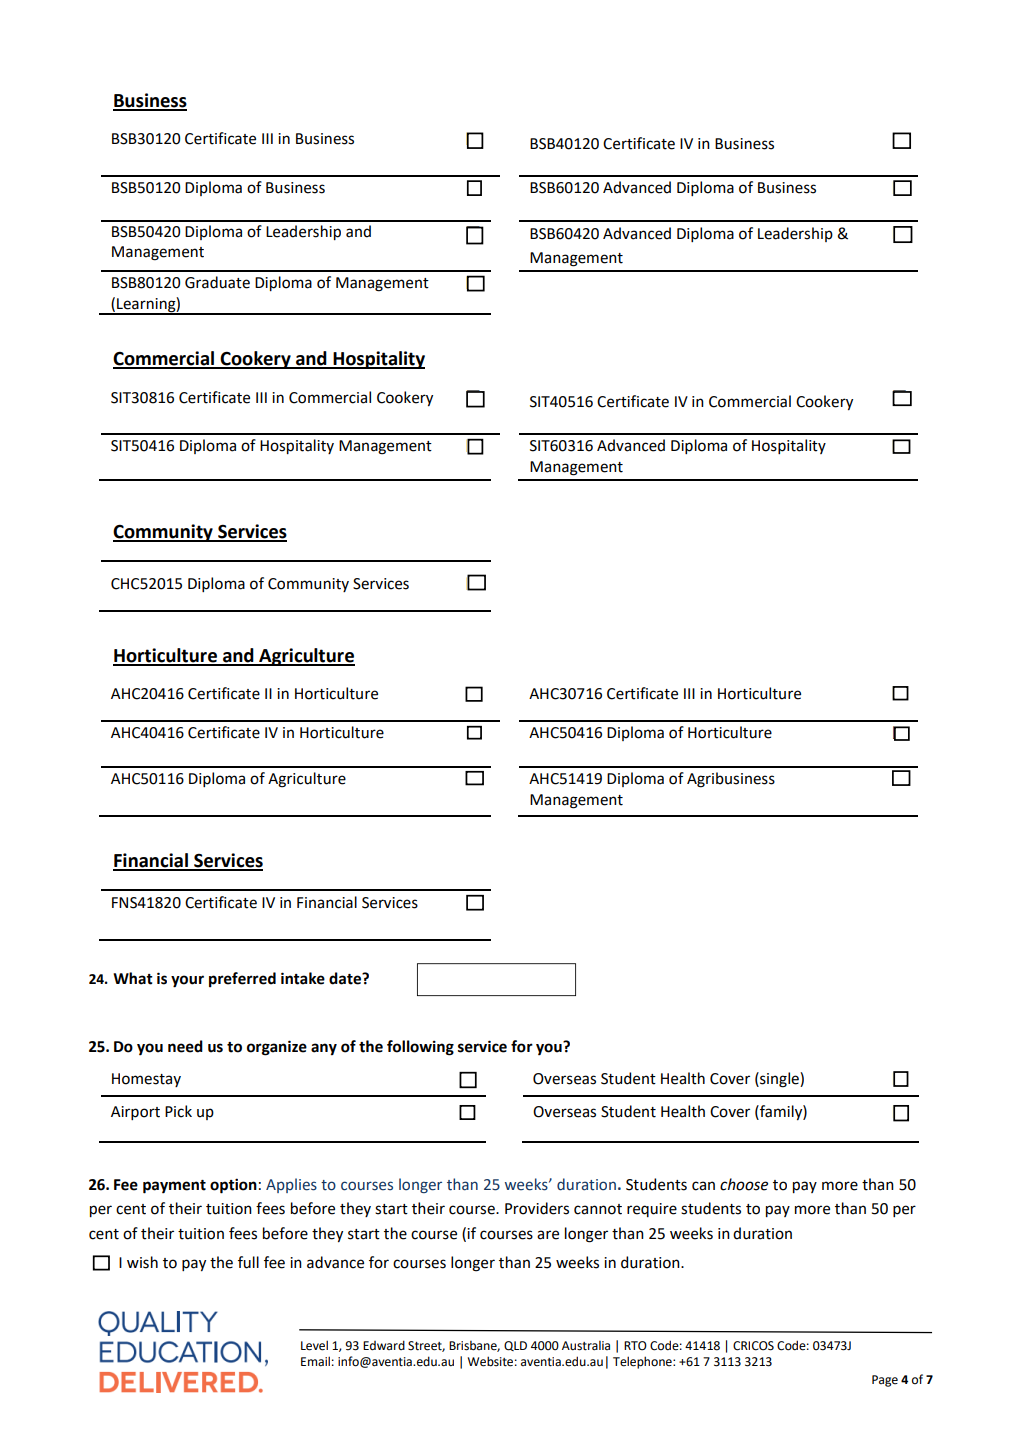 The image size is (1024, 1447). I want to click on date, so click(346, 978).
